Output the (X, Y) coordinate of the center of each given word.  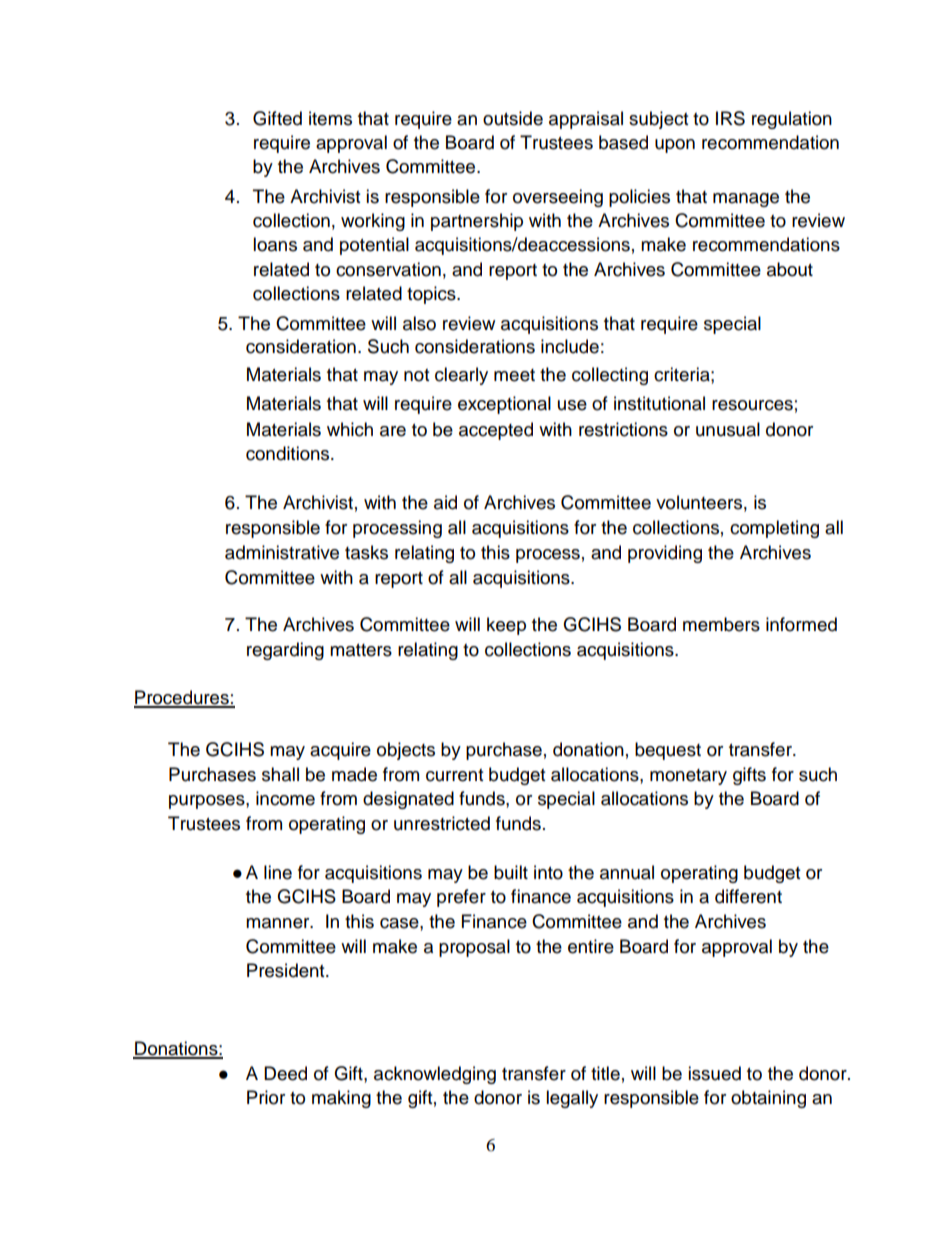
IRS (730, 118)
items (330, 118)
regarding (285, 651)
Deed (285, 1073)
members (721, 624)
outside (513, 118)
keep (506, 626)
